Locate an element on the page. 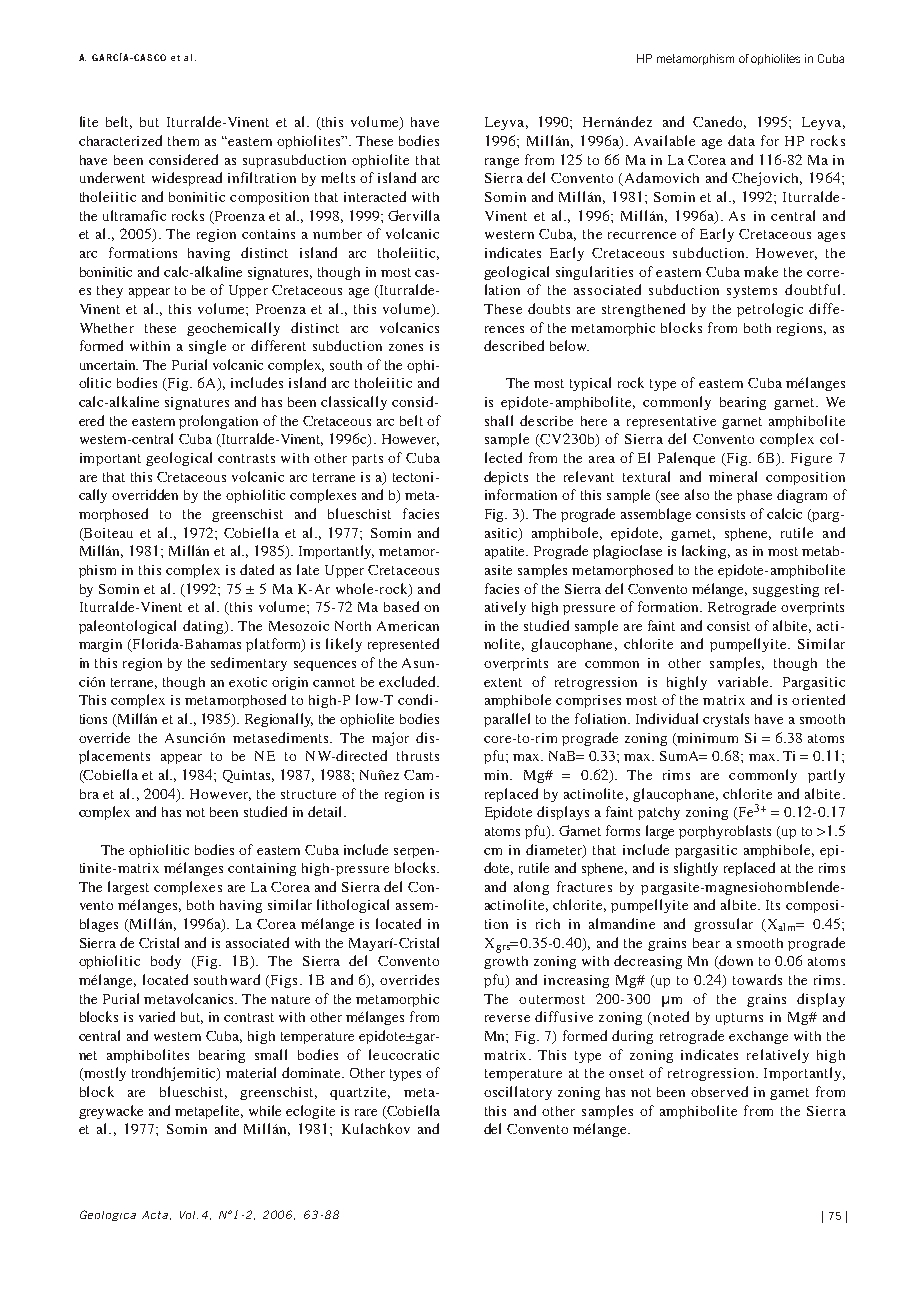 The image size is (924, 1308). widespread is located at coordinates (187, 179).
